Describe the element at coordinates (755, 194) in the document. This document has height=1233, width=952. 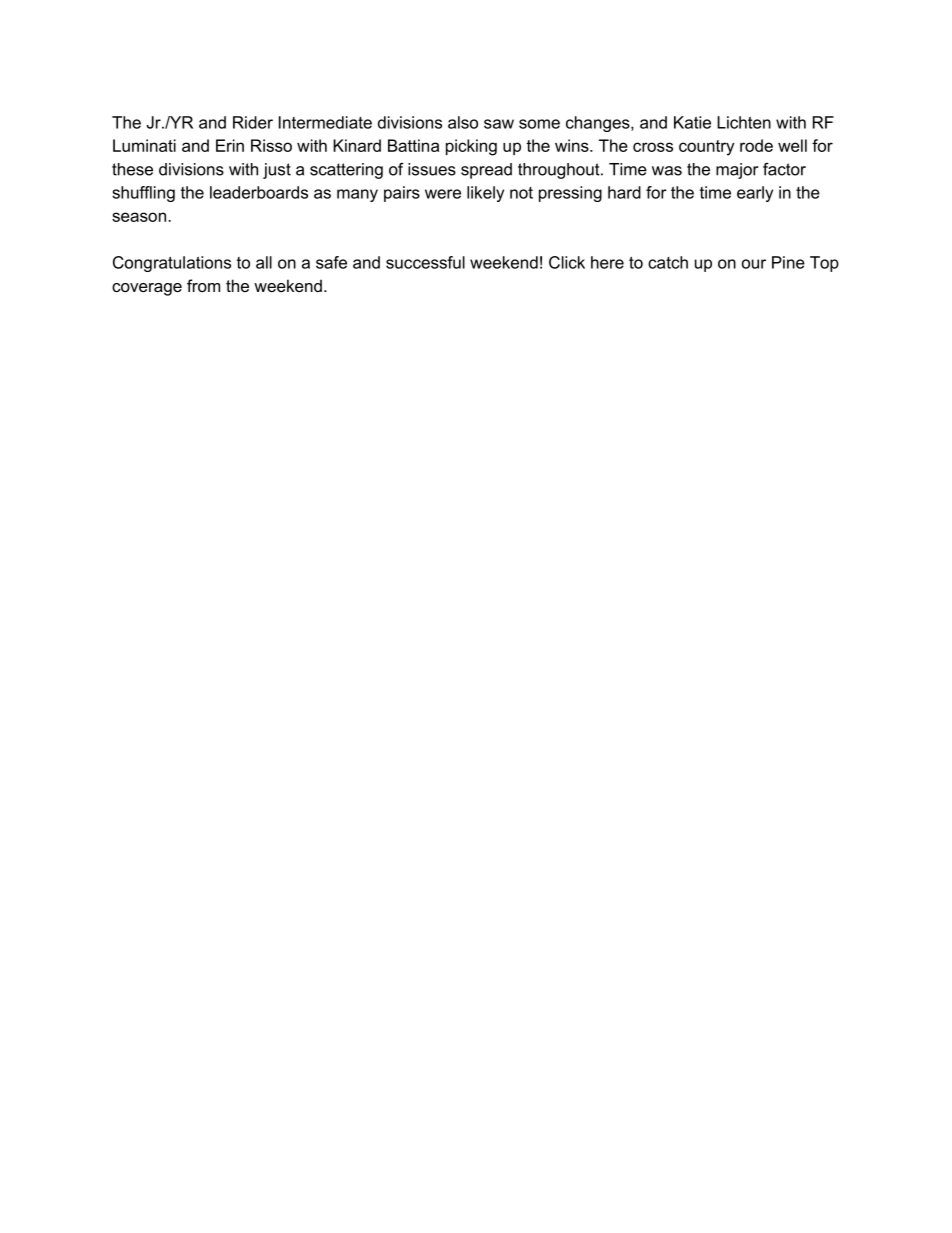
I see `early` at that location.
